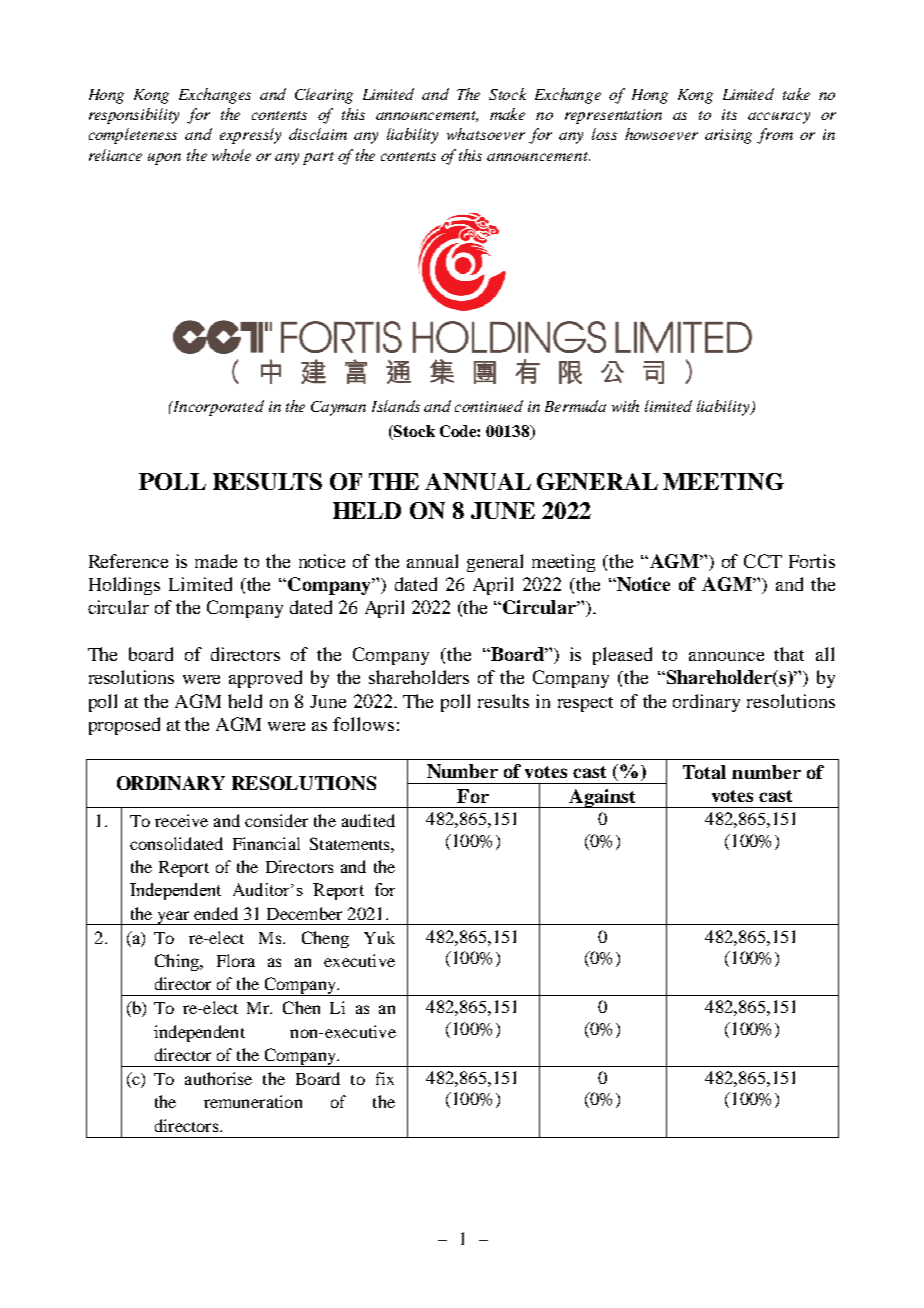  What do you see at coordinates (250, 136) in the document?
I see `expressly` at bounding box center [250, 136].
